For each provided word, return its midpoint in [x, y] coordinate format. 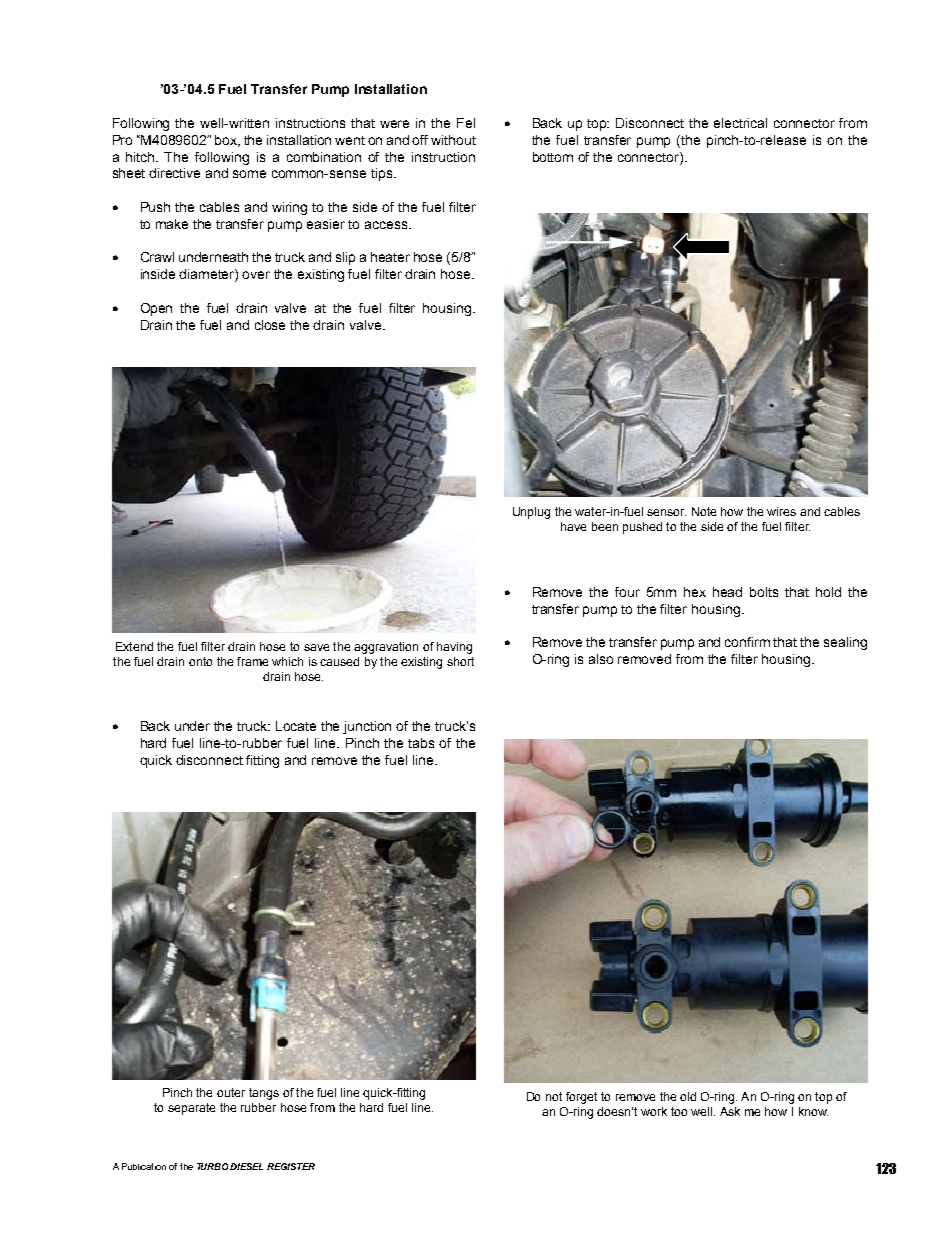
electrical [740, 123]
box [227, 141]
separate [191, 1109]
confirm [747, 642]
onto [200, 661]
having [454, 648]
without [453, 140]
